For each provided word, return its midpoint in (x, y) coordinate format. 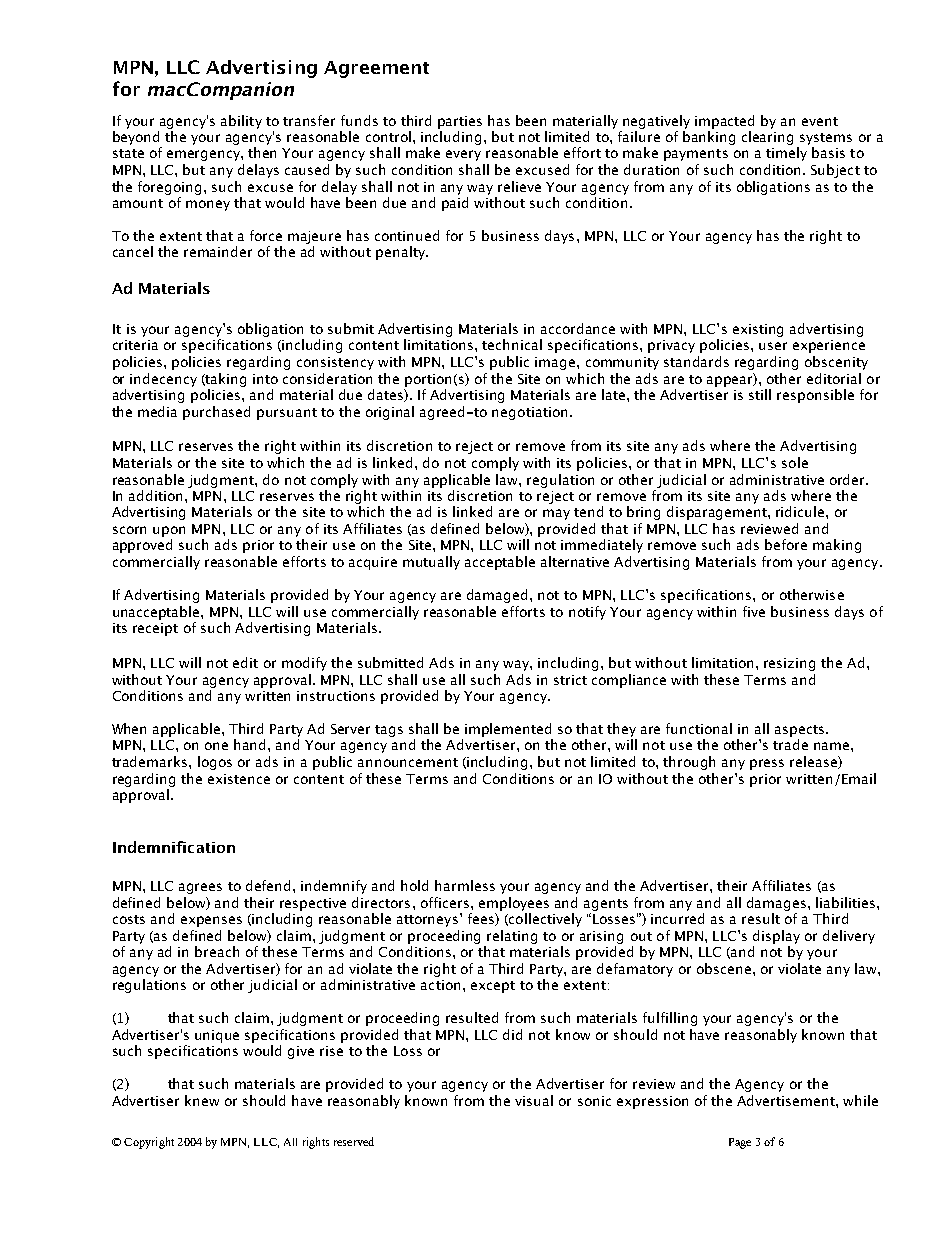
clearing (767, 138)
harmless (465, 885)
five (754, 611)
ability (241, 122)
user (773, 346)
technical (512, 344)
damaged (497, 596)
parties (460, 122)
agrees (200, 888)
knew (202, 1100)
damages (776, 904)
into (265, 379)
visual (534, 1100)
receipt (155, 629)
